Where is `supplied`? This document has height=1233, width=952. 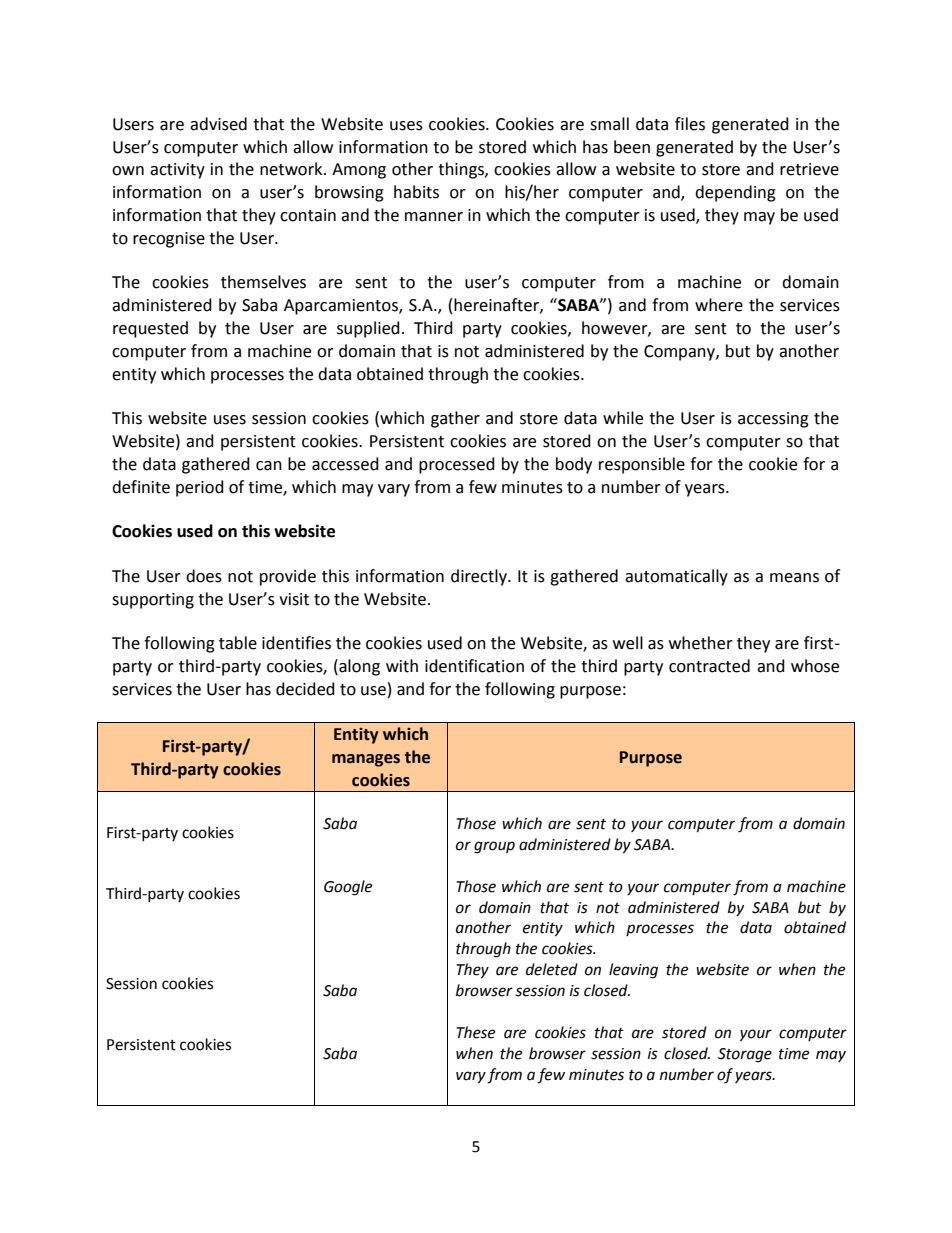
supplied is located at coordinates (368, 329).
